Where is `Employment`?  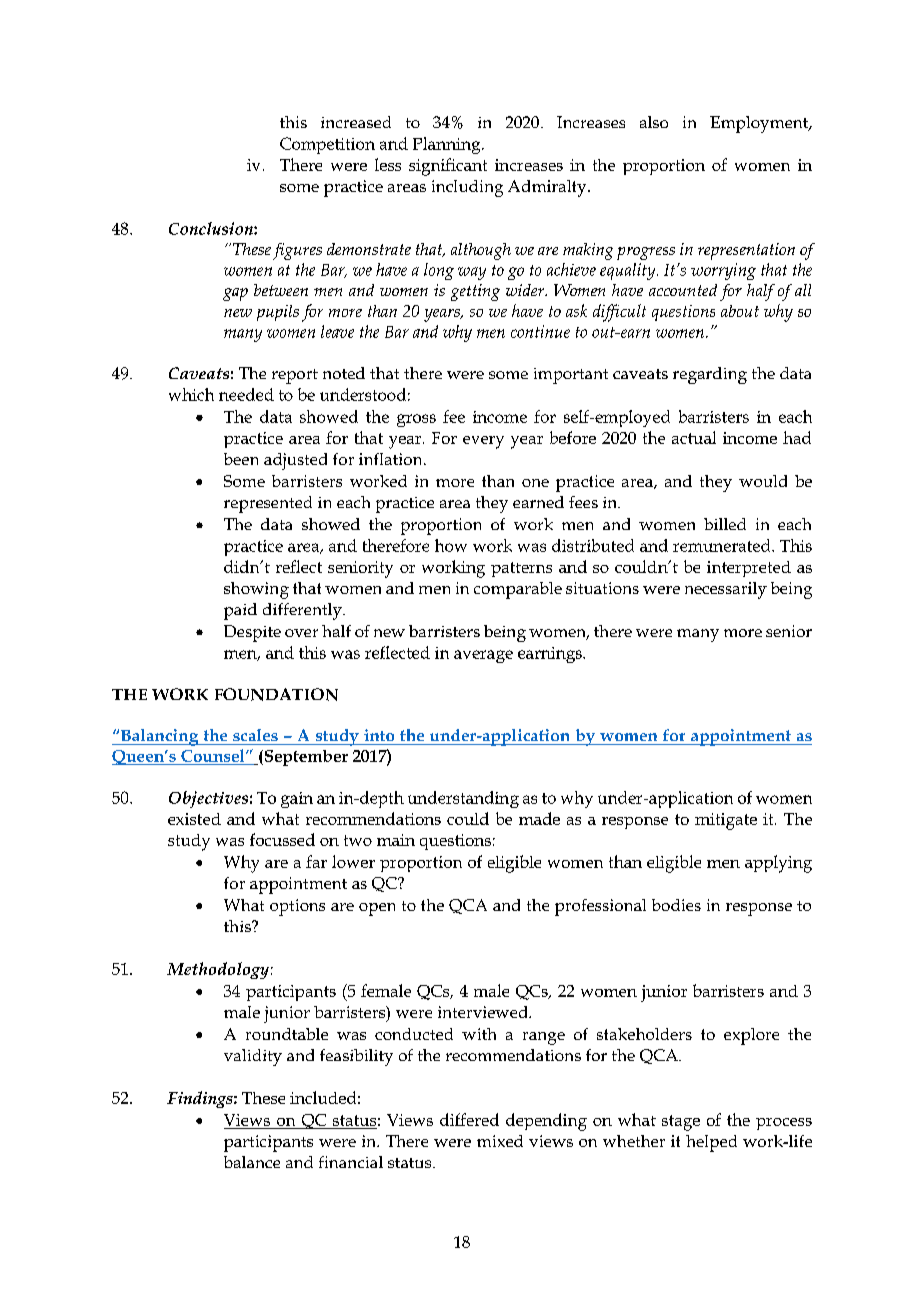 Employment is located at coordinates (760, 124).
